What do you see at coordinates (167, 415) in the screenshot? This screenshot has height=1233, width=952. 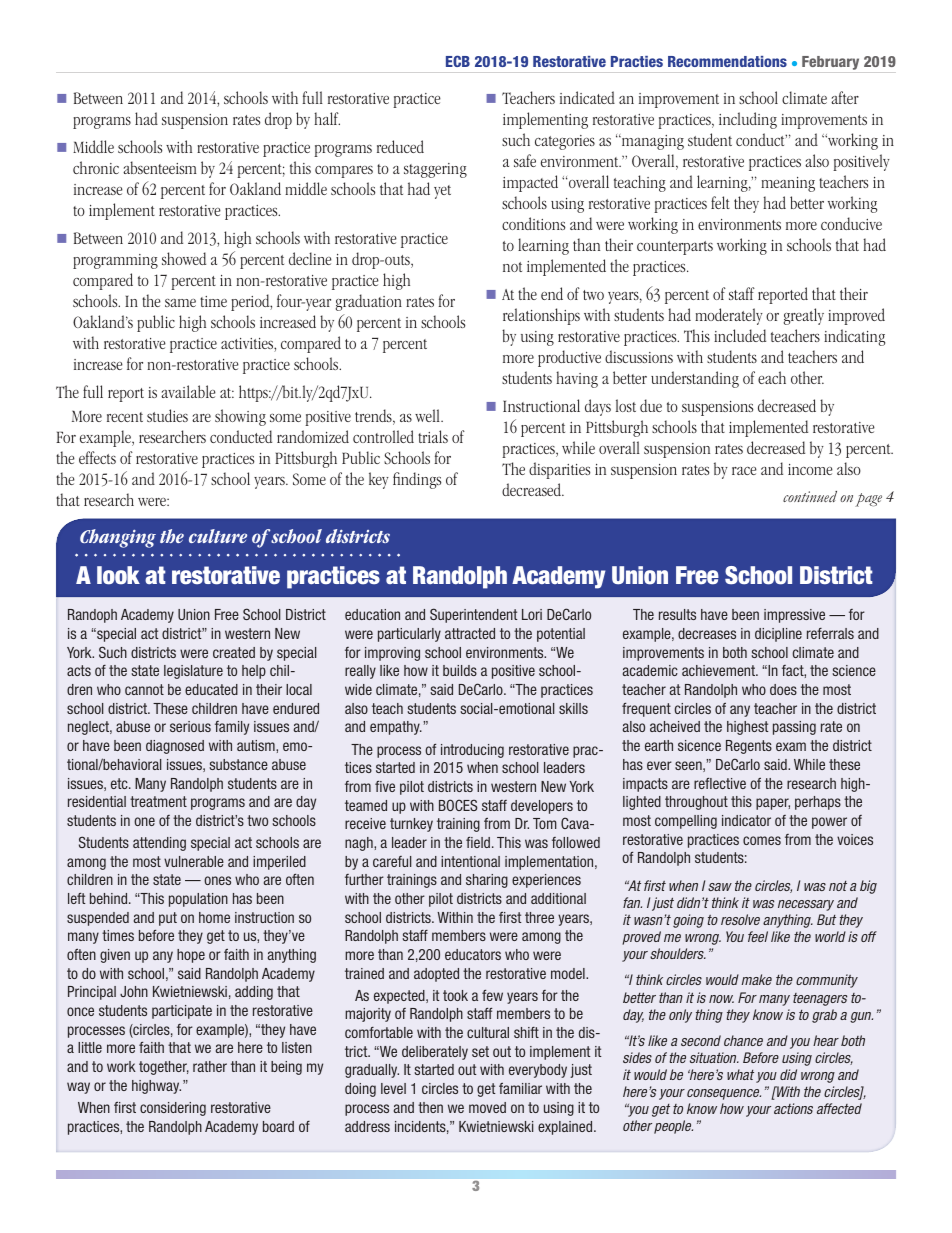 I see `studies` at bounding box center [167, 415].
